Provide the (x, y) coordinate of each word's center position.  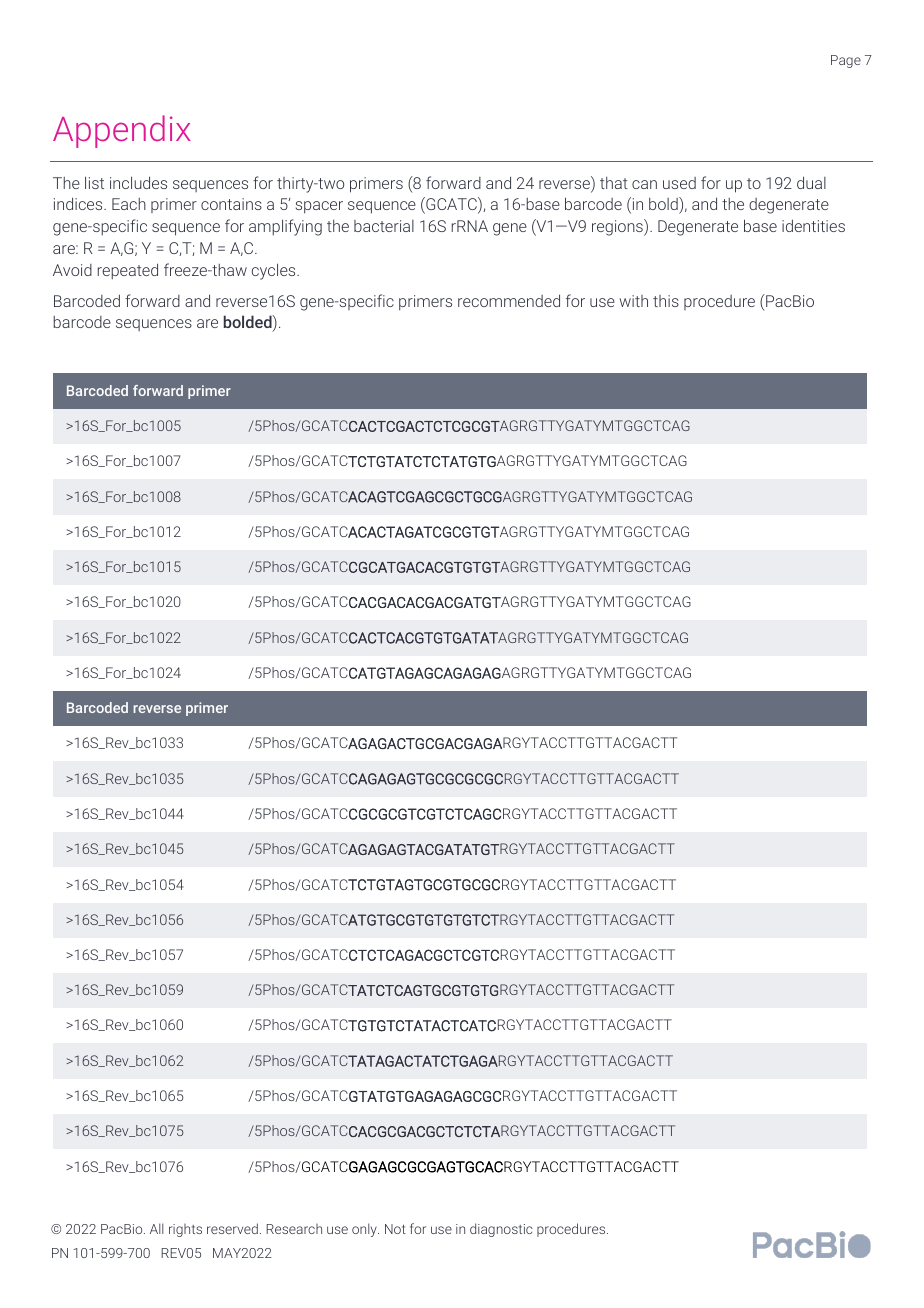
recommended (509, 300)
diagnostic (501, 1230)
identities (813, 225)
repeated (128, 271)
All (156, 1228)
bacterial (384, 226)
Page (846, 61)
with (633, 301)
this (666, 301)
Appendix (122, 131)
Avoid (72, 270)
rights (185, 1230)
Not (395, 1229)
